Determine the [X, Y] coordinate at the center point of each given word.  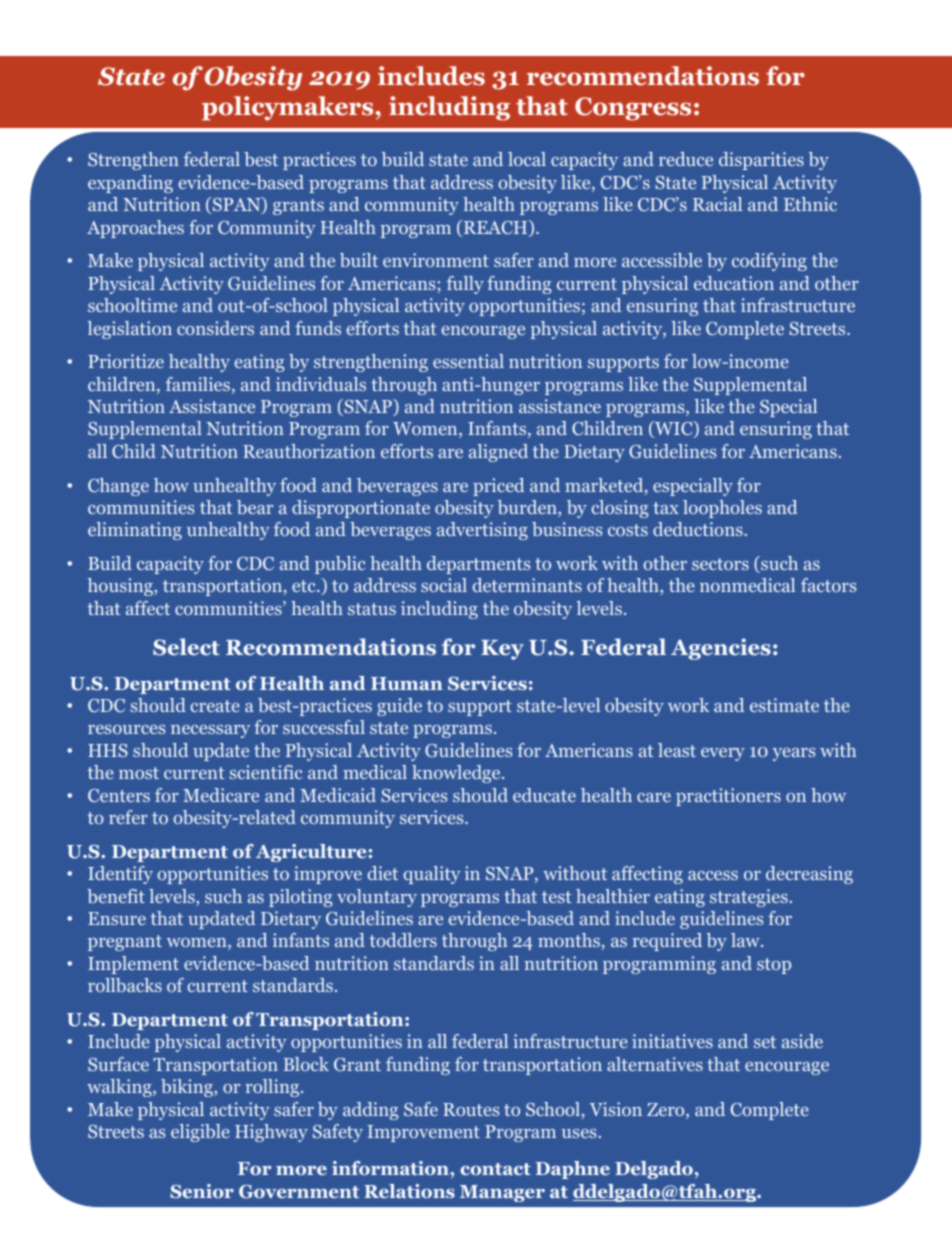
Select [186, 647]
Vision [616, 1109]
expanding [130, 184]
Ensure [117, 918]
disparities [761, 161]
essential [468, 361]
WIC [674, 429]
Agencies [721, 649]
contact [495, 1169]
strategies [750, 898]
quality [431, 875]
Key [502, 650]
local [527, 159]
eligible [200, 1133]
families [199, 385]
